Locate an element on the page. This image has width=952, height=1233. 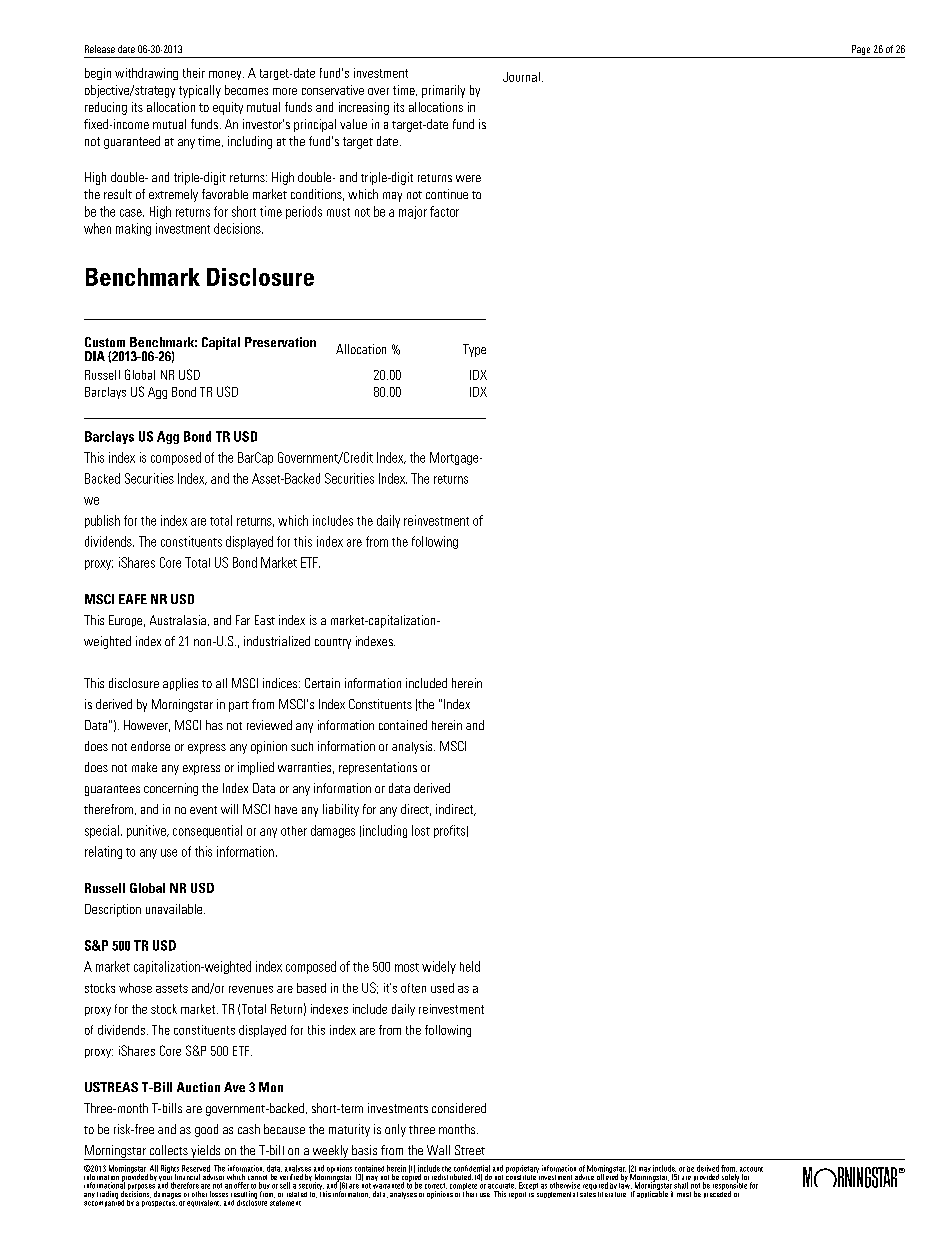
primarily is located at coordinates (443, 91).
